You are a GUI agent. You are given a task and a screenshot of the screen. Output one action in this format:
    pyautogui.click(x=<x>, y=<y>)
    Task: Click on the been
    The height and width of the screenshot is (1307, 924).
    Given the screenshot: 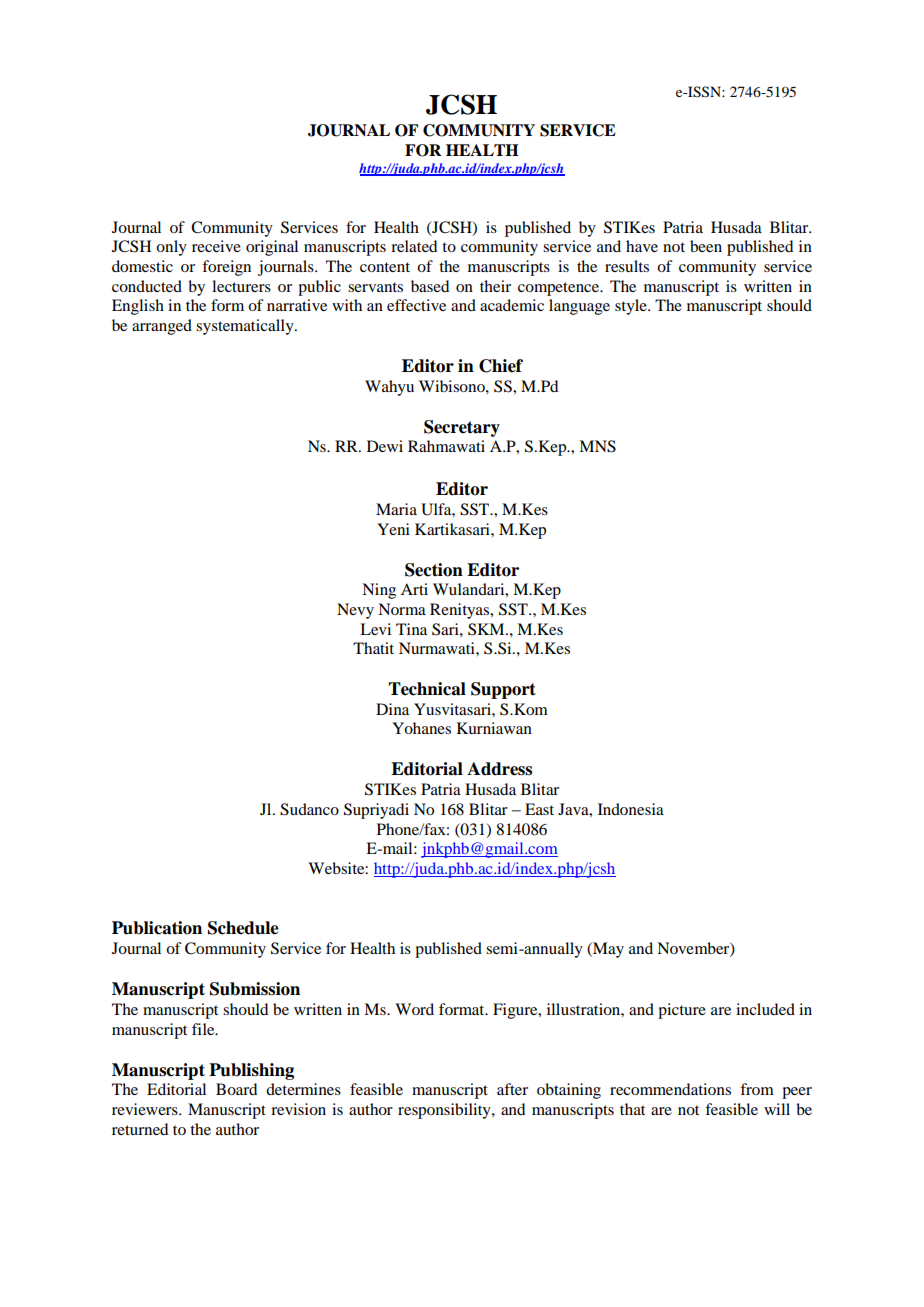 What is the action you would take?
    pyautogui.click(x=706, y=246)
